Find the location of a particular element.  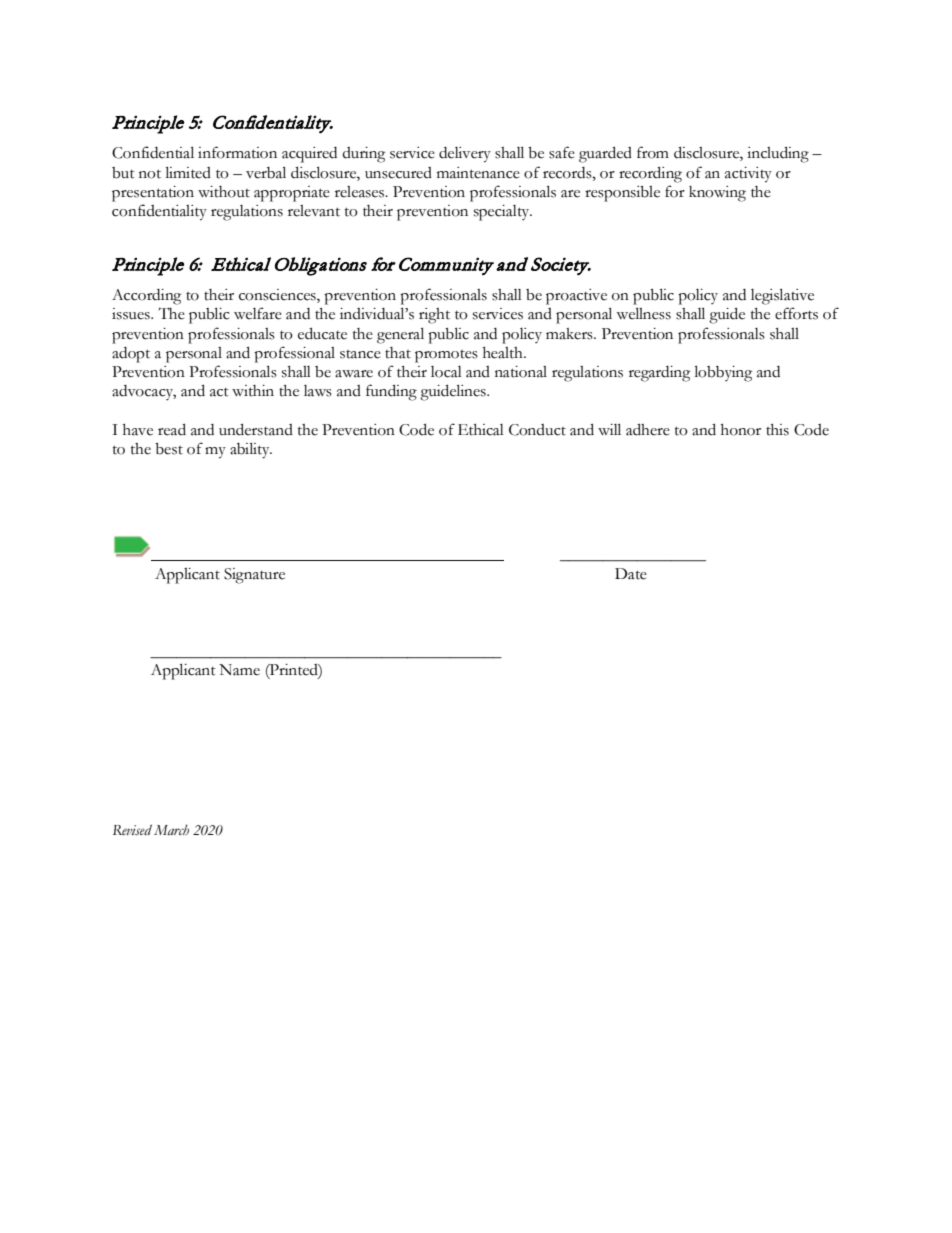

activity is located at coordinates (748, 175).
